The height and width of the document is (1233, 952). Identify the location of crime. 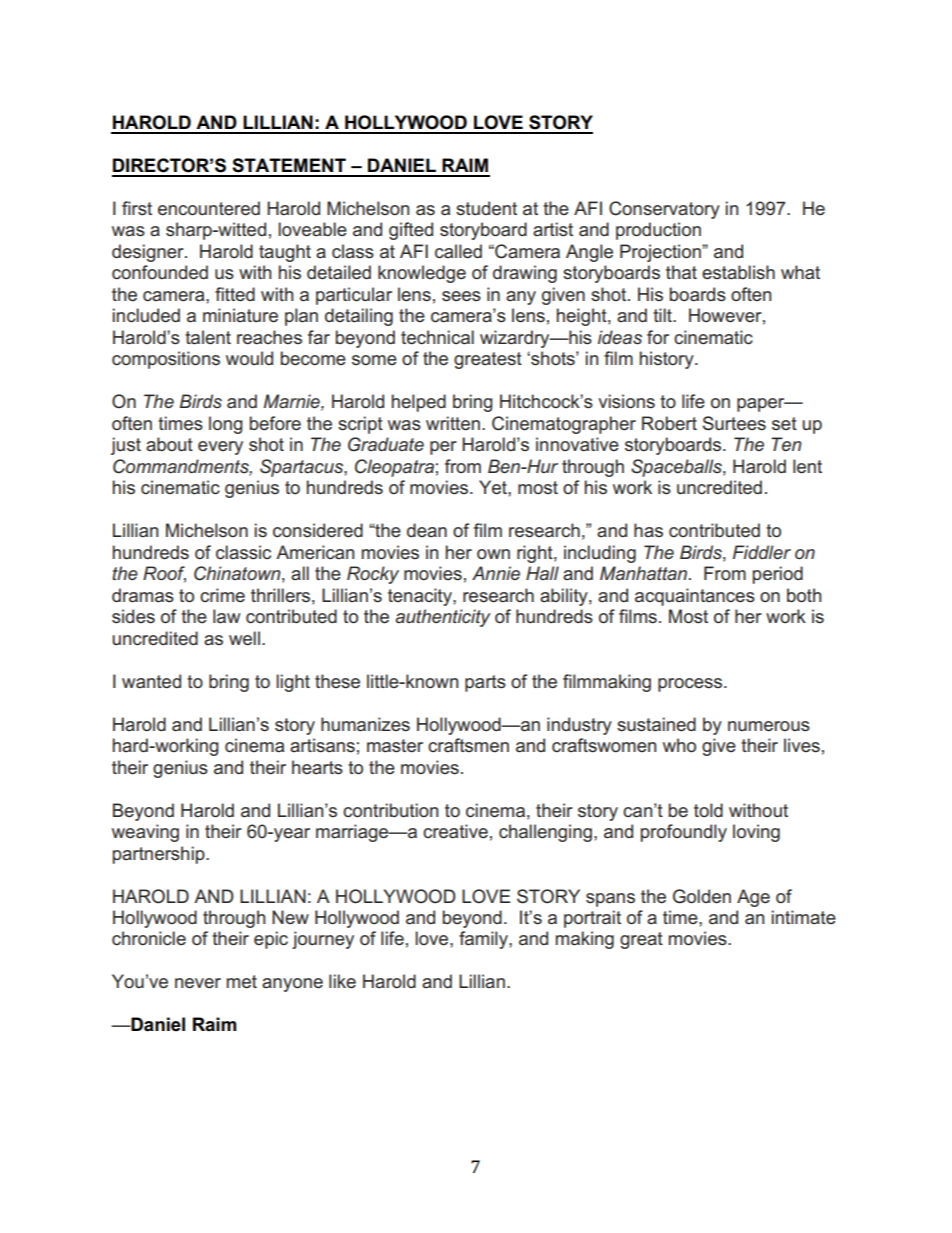
(222, 595).
